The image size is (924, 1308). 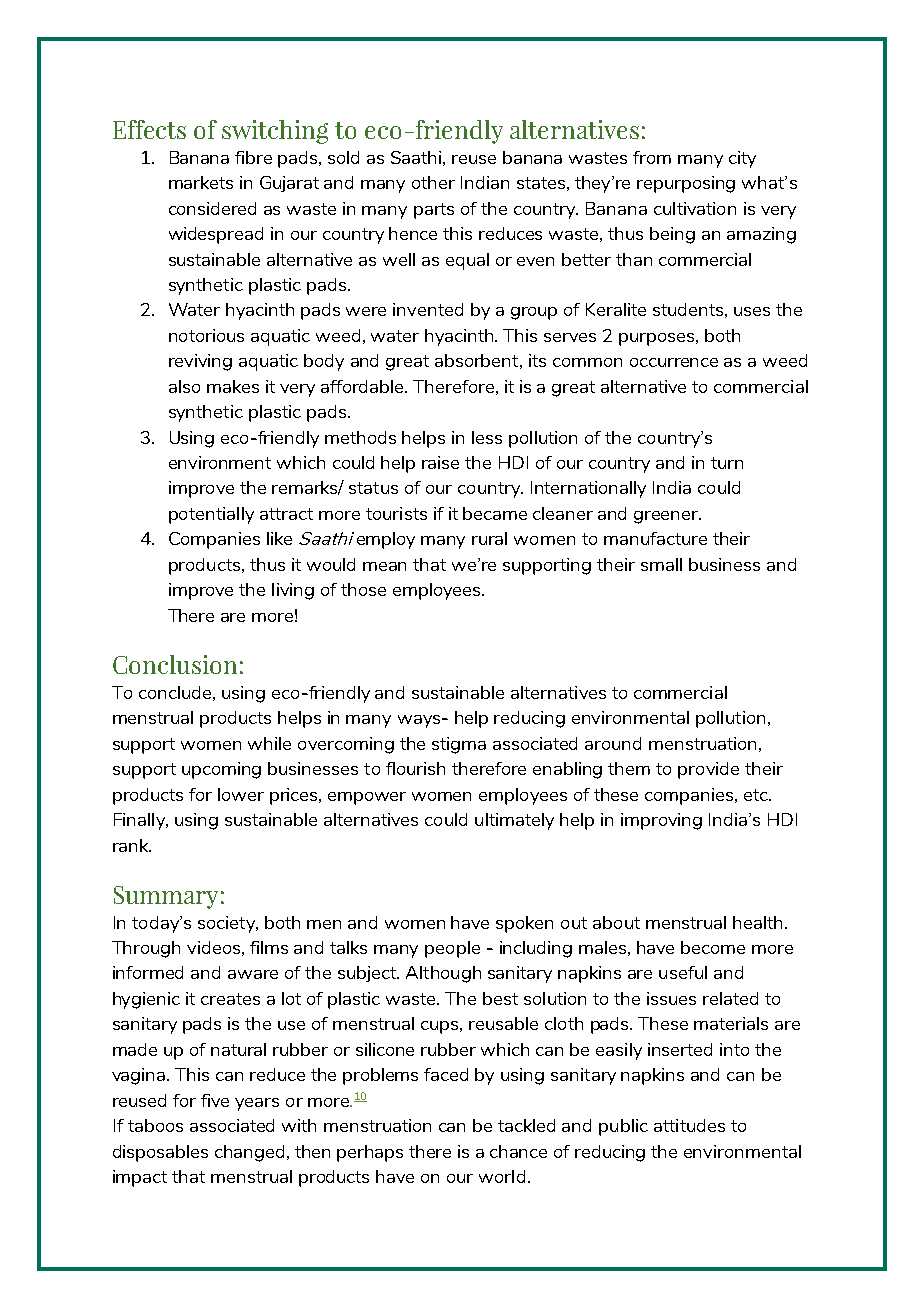 What do you see at coordinates (415, 768) in the screenshot?
I see `flourish` at bounding box center [415, 768].
